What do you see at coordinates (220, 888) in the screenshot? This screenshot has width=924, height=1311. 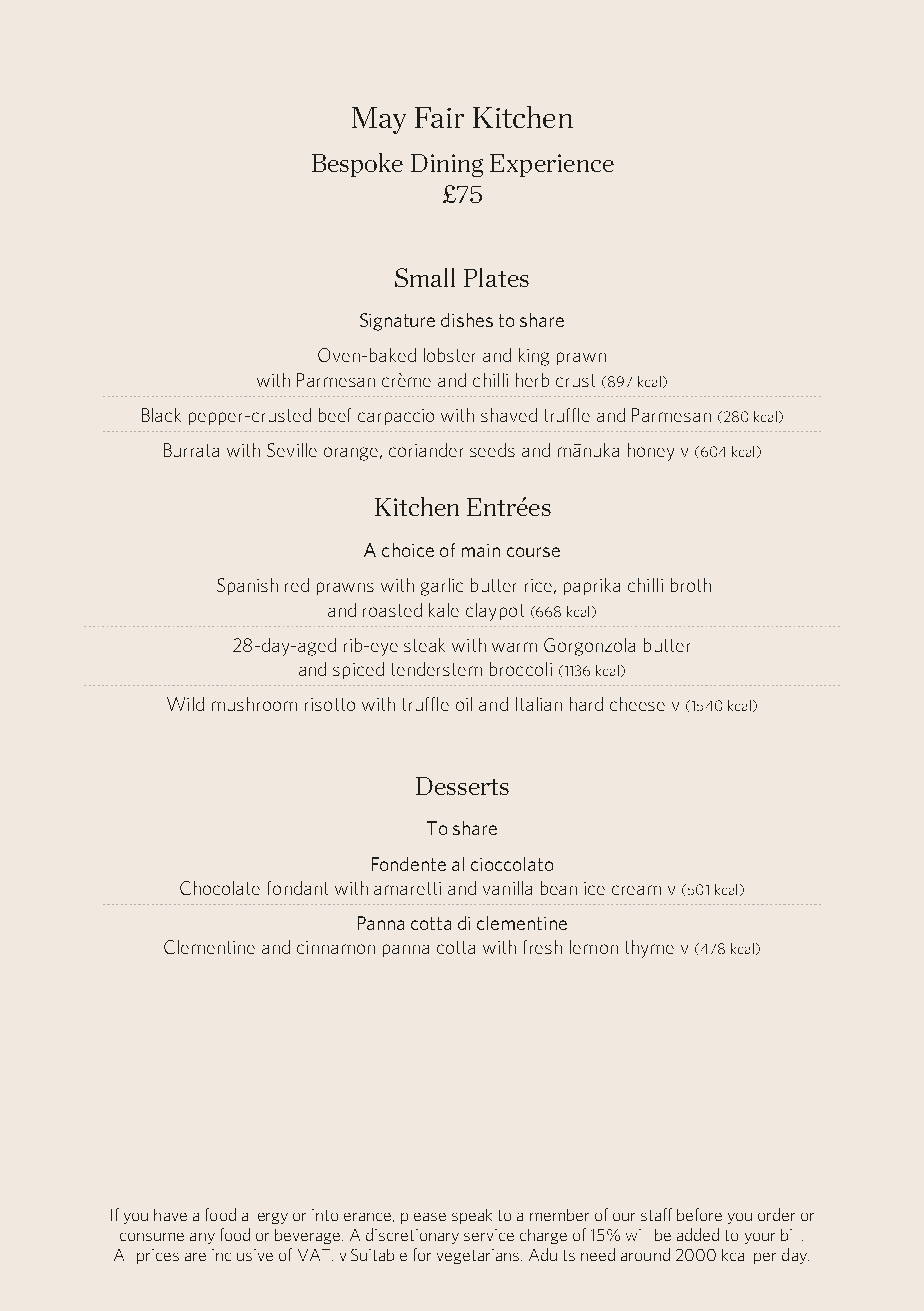 I see `Chocolate` at bounding box center [220, 888].
